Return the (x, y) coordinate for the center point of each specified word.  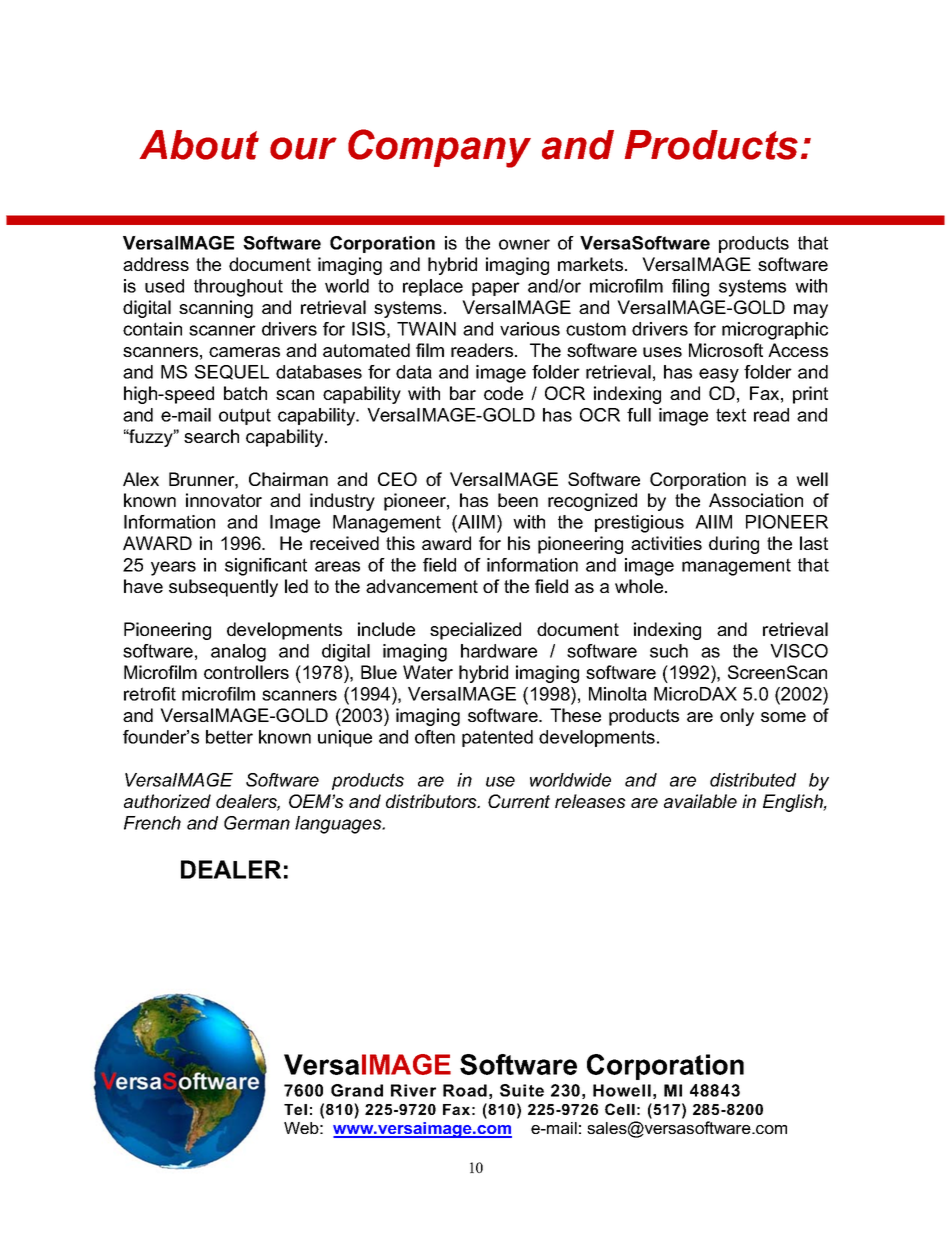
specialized (475, 631)
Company (439, 148)
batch (245, 393)
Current (519, 801)
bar (463, 393)
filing (690, 288)
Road (465, 1090)
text (731, 415)
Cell (620, 1109)
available (700, 801)
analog (238, 653)
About (199, 145)
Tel (295, 1109)
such (669, 651)
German (257, 823)
